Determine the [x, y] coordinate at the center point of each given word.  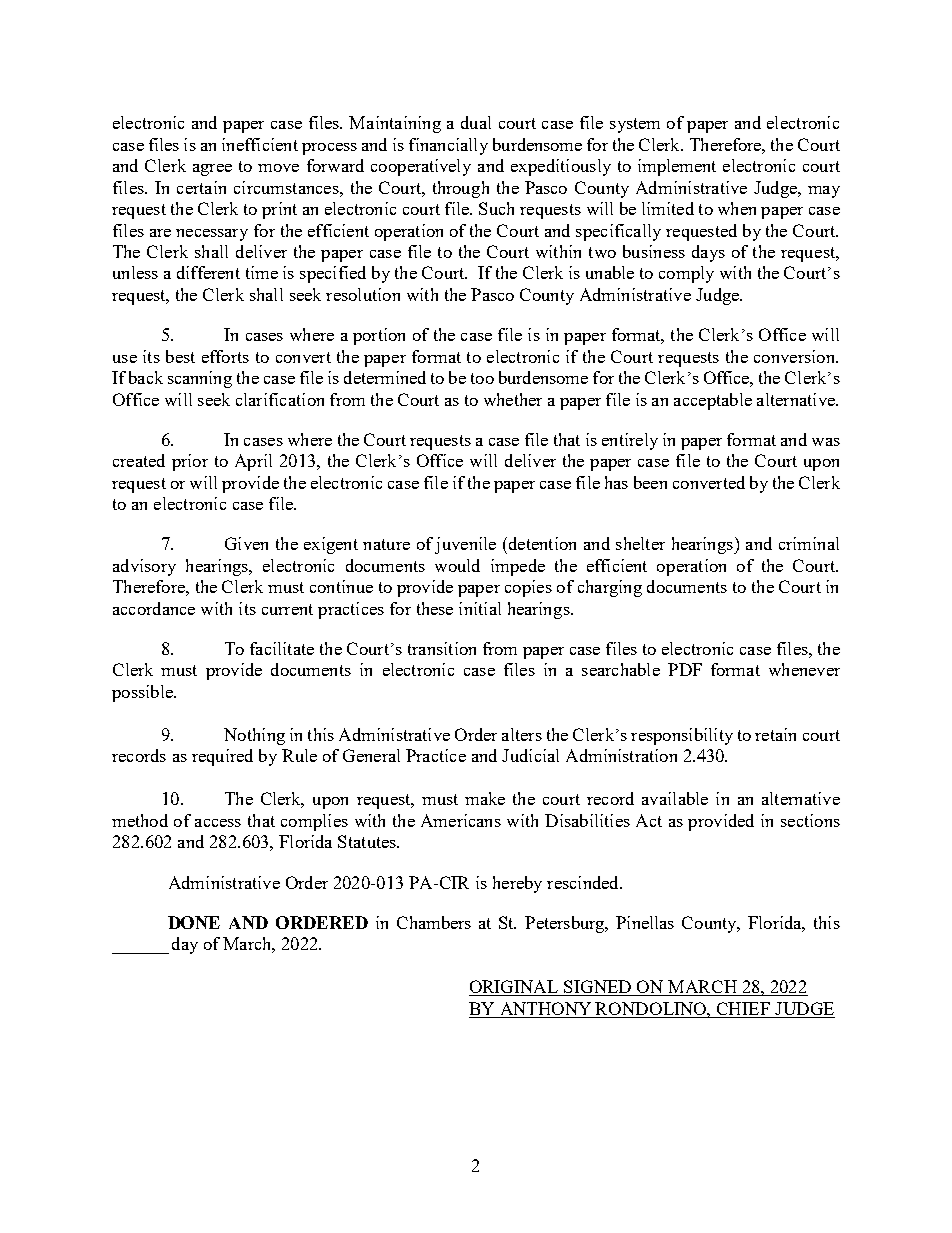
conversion [795, 356]
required [222, 757]
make [485, 798]
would [457, 565]
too [482, 378]
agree [212, 170]
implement [677, 167]
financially [448, 146]
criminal [809, 543]
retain [775, 734]
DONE [194, 922]
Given [246, 543]
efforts [225, 356]
